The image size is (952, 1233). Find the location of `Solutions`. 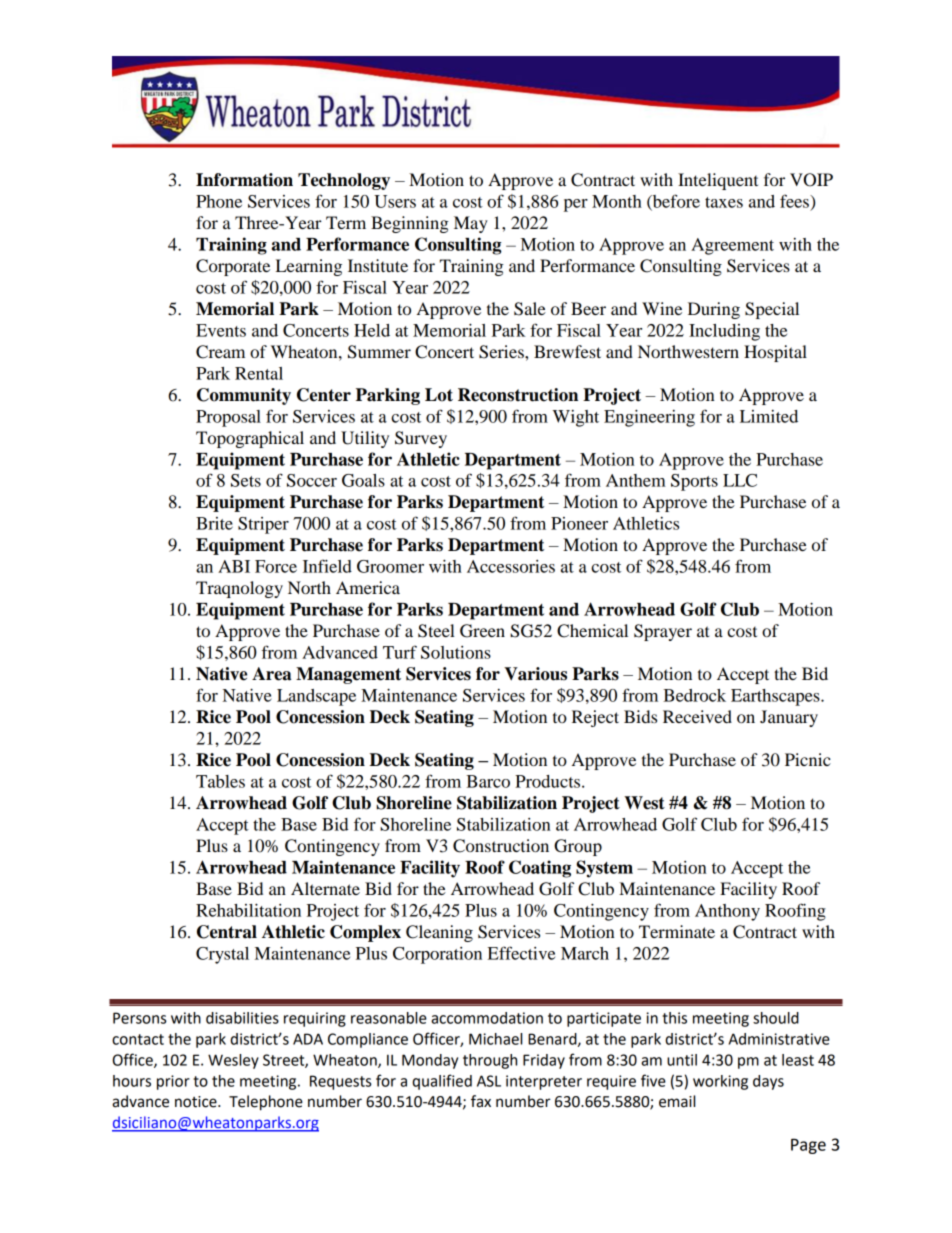

Solutions is located at coordinates (456, 652).
